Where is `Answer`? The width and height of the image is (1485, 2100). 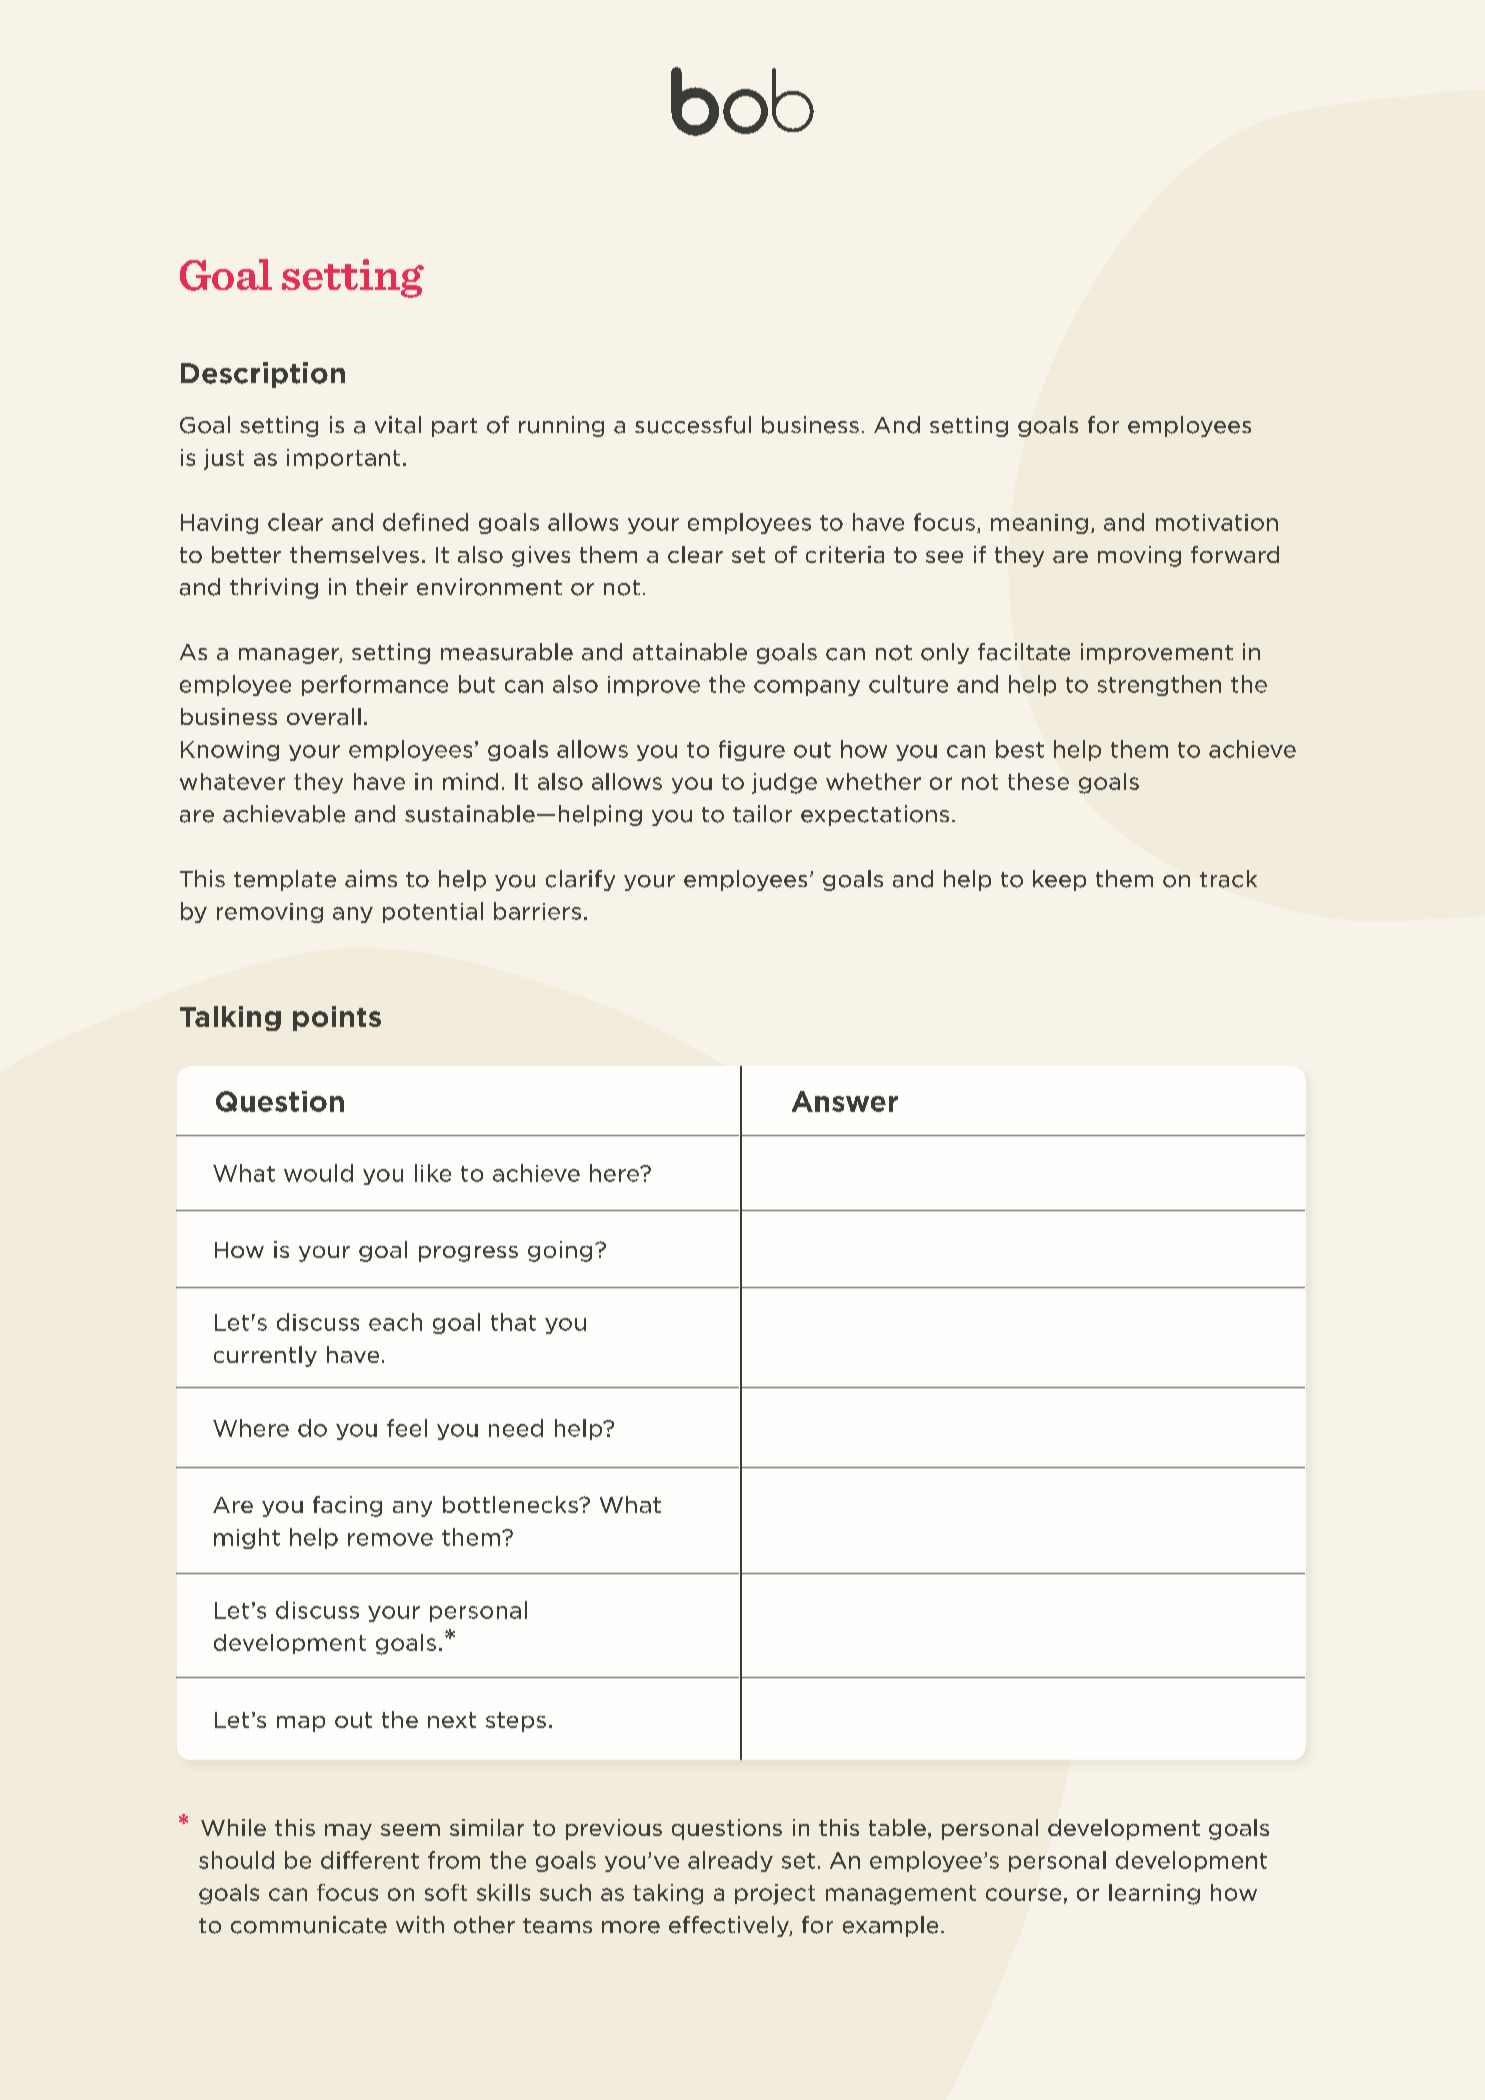 Answer is located at coordinates (845, 1101).
